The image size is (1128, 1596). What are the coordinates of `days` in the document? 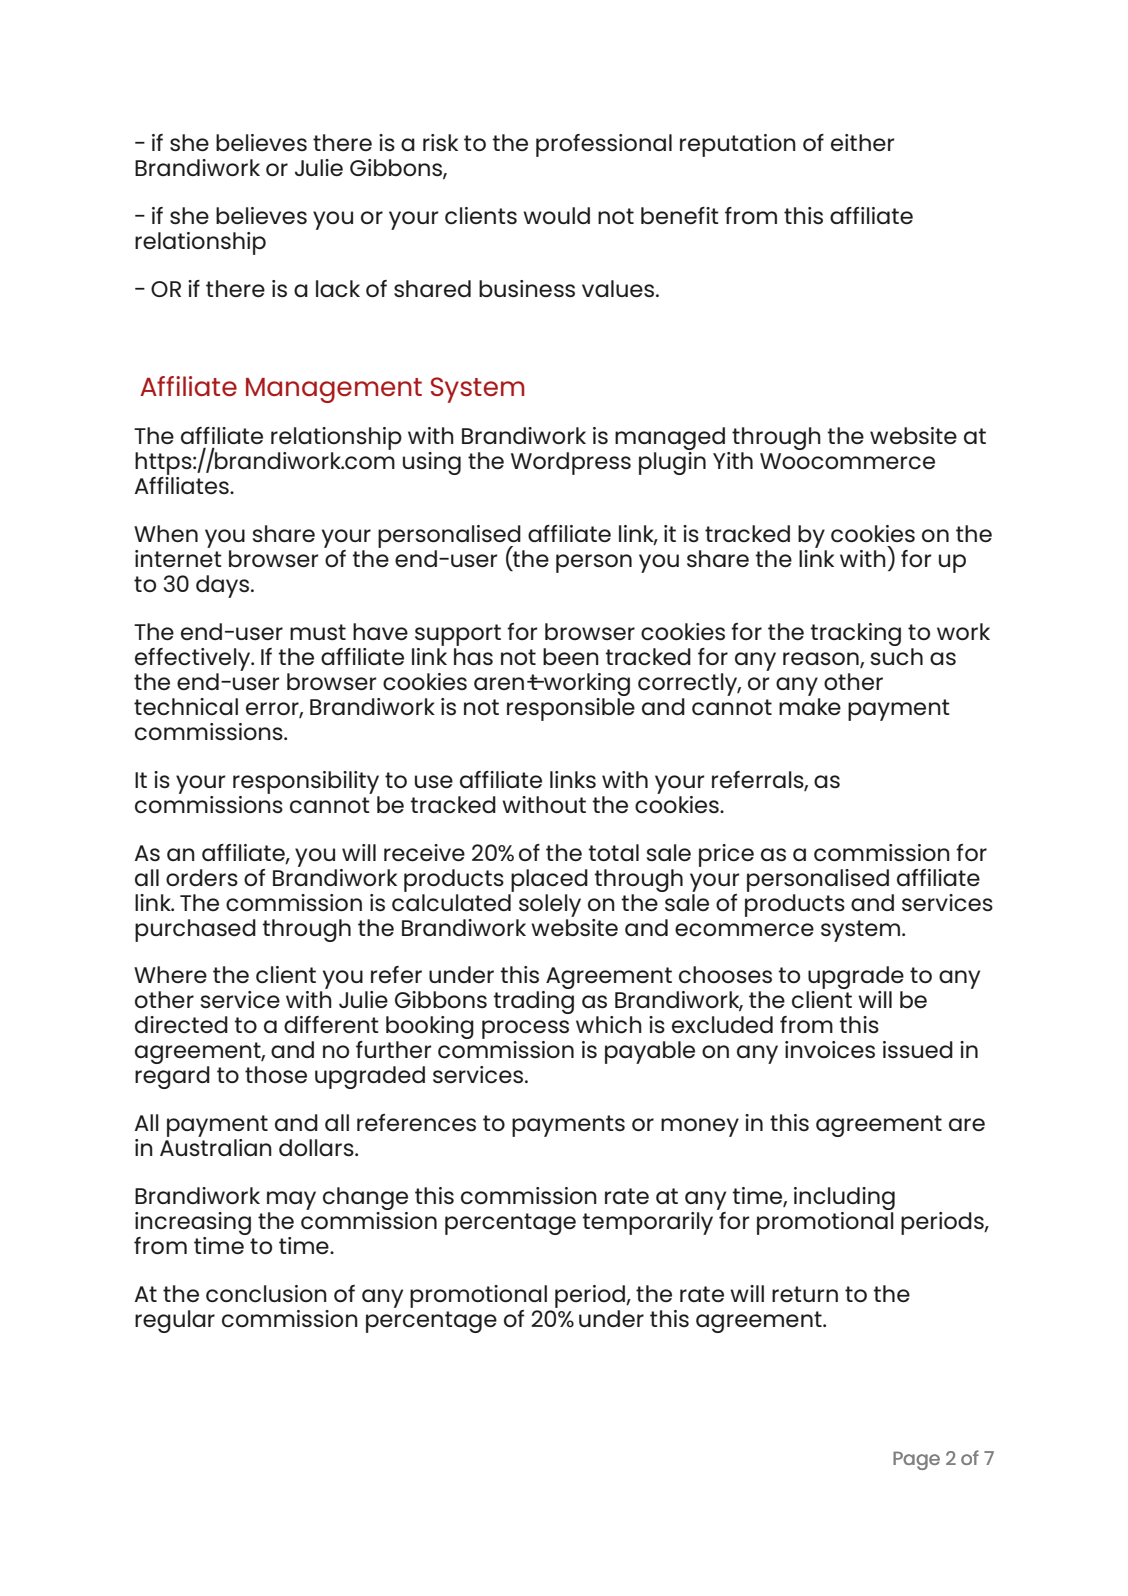 It's located at (222, 586).
